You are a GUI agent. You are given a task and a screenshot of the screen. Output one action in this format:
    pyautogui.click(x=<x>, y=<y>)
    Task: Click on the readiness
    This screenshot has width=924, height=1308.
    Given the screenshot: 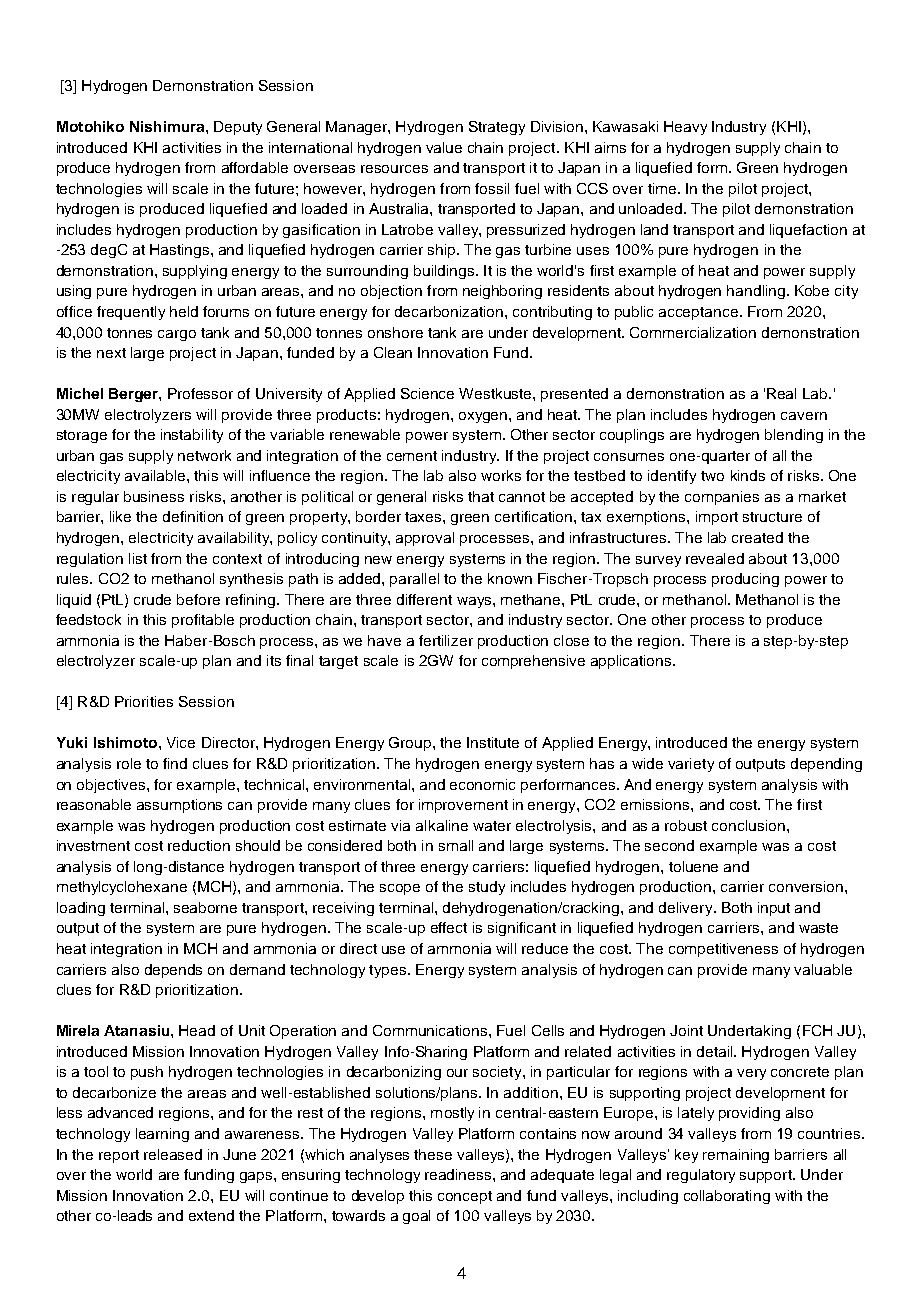 What is the action you would take?
    pyautogui.click(x=459, y=1174)
